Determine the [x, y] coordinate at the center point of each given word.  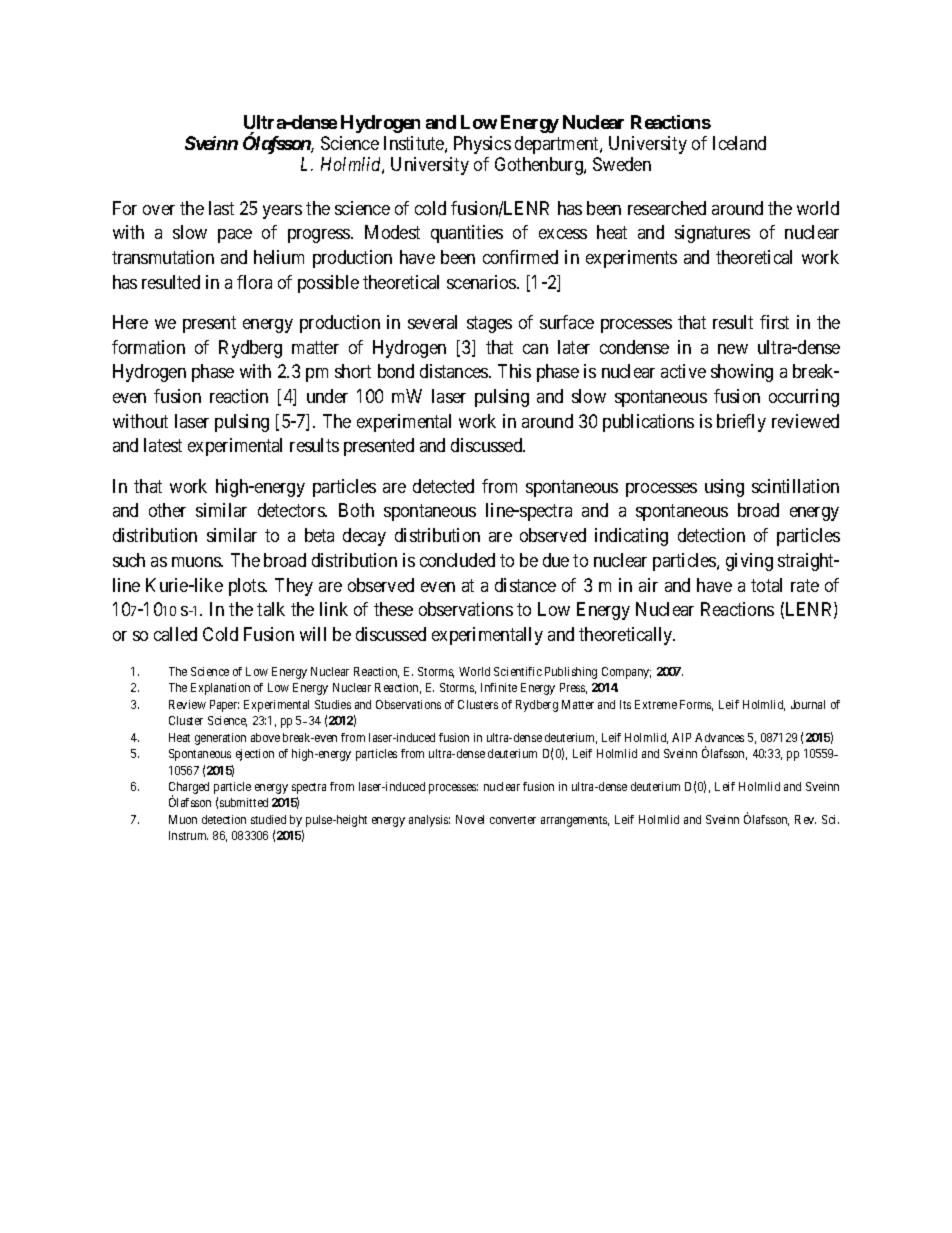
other [167, 510]
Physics [482, 145]
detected [443, 486]
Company [626, 673]
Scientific [518, 671]
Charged [189, 789]
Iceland [739, 143]
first [774, 322]
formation [148, 347]
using [724, 488]
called [175, 634]
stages [489, 324]
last [221, 208]
